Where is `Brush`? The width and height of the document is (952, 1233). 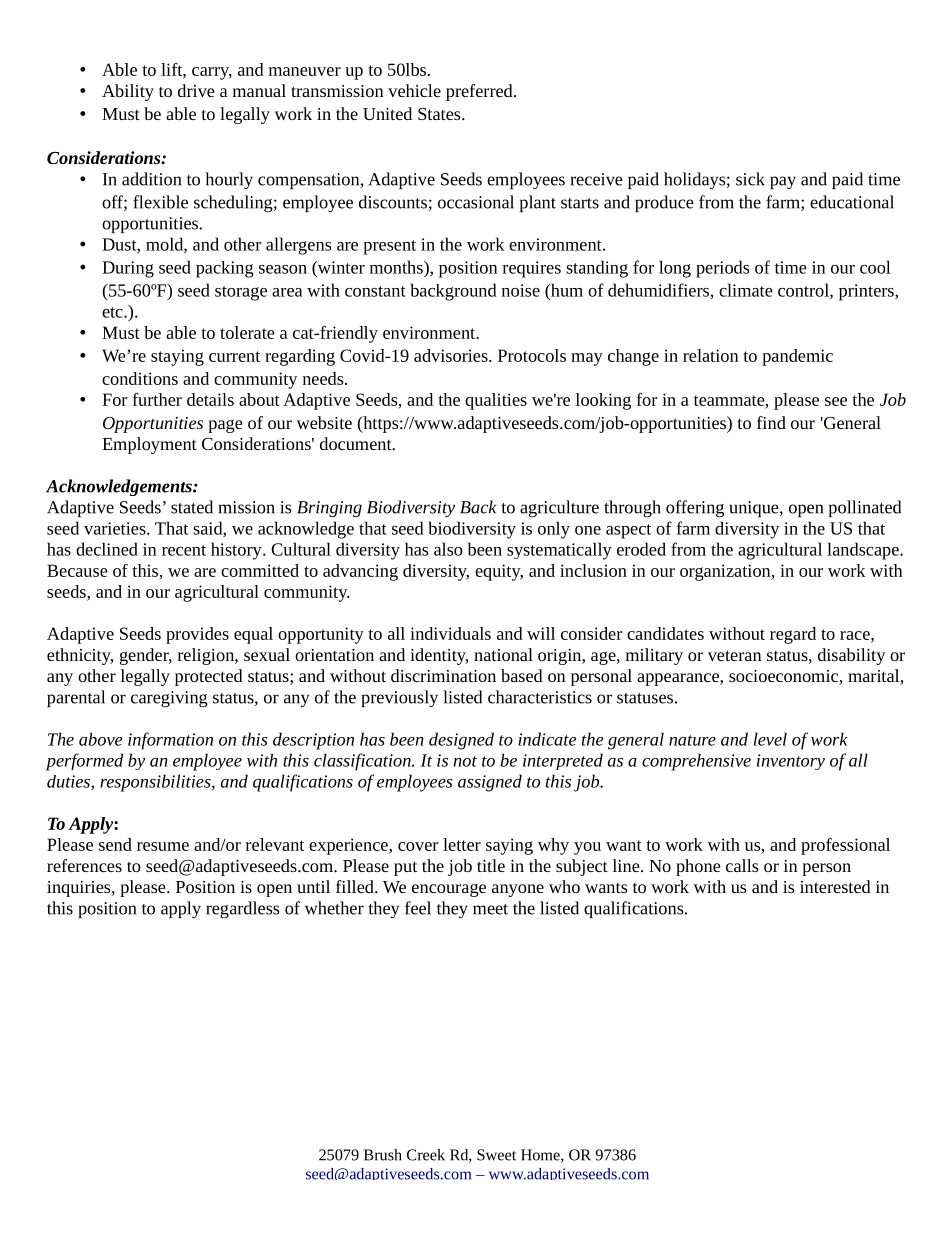
Brush is located at coordinates (383, 1155).
